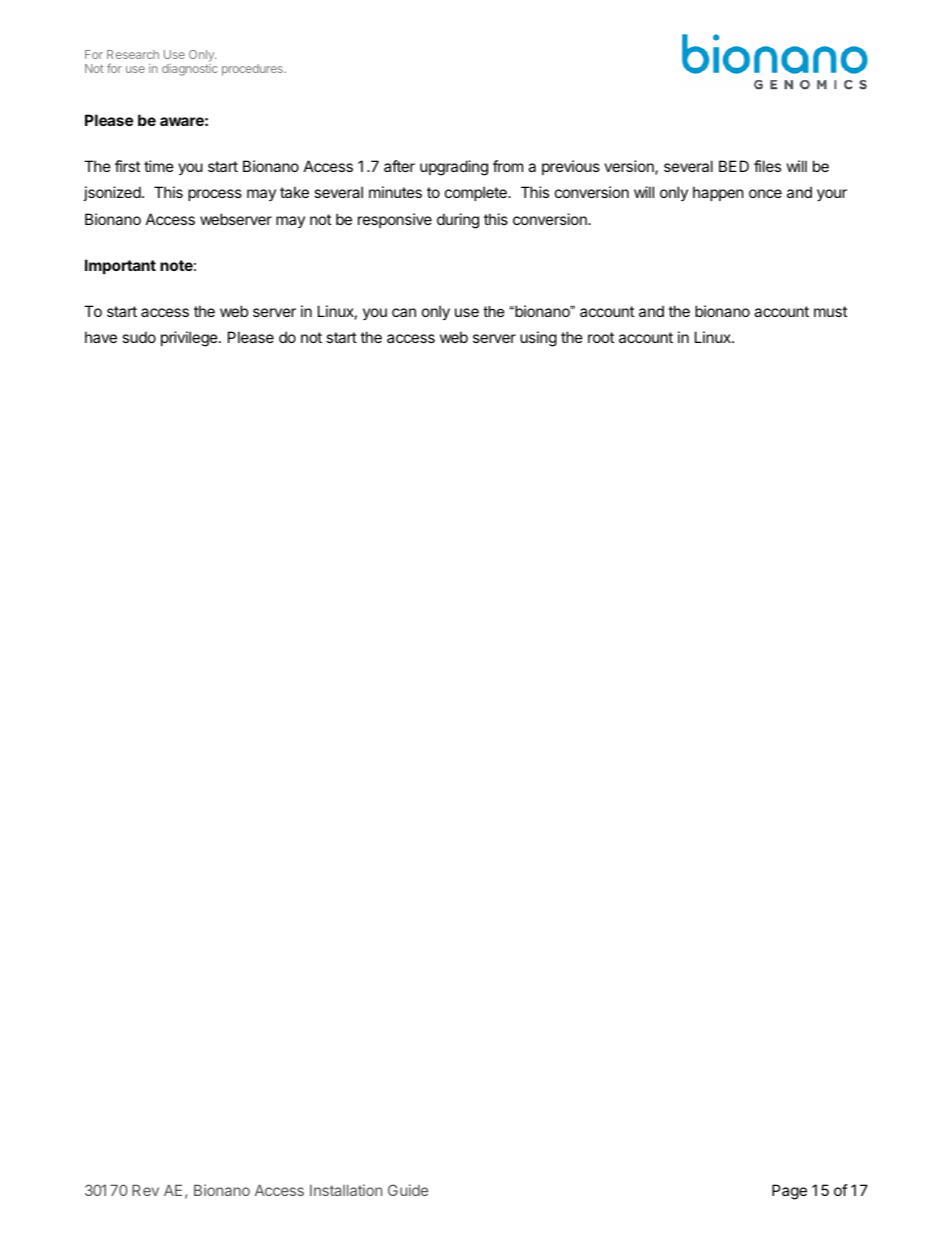 The width and height of the image is (952, 1233). Describe the element at coordinates (120, 266) in the image. I see `Important` at that location.
